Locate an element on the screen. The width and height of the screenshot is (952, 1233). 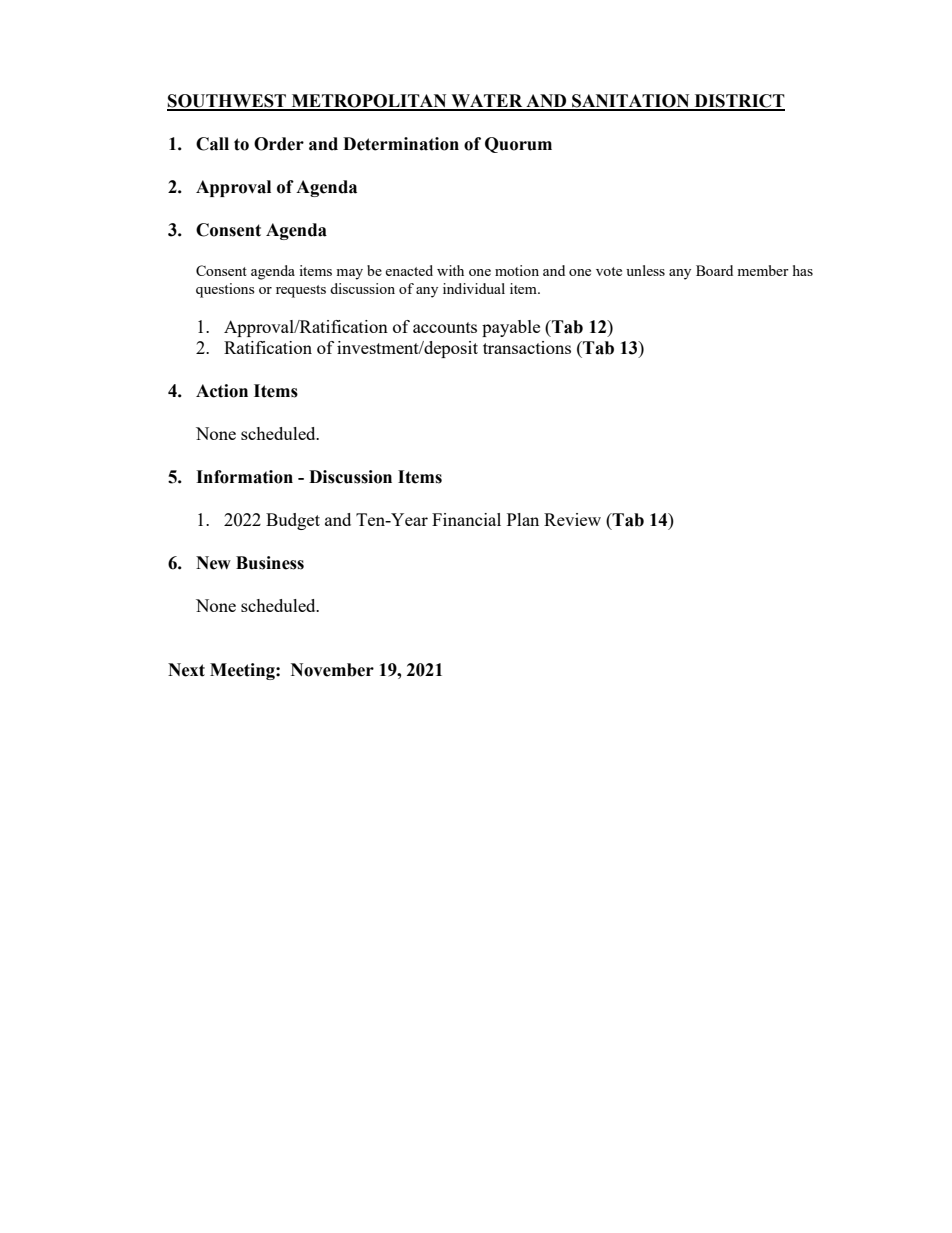
questions is located at coordinates (225, 290).
